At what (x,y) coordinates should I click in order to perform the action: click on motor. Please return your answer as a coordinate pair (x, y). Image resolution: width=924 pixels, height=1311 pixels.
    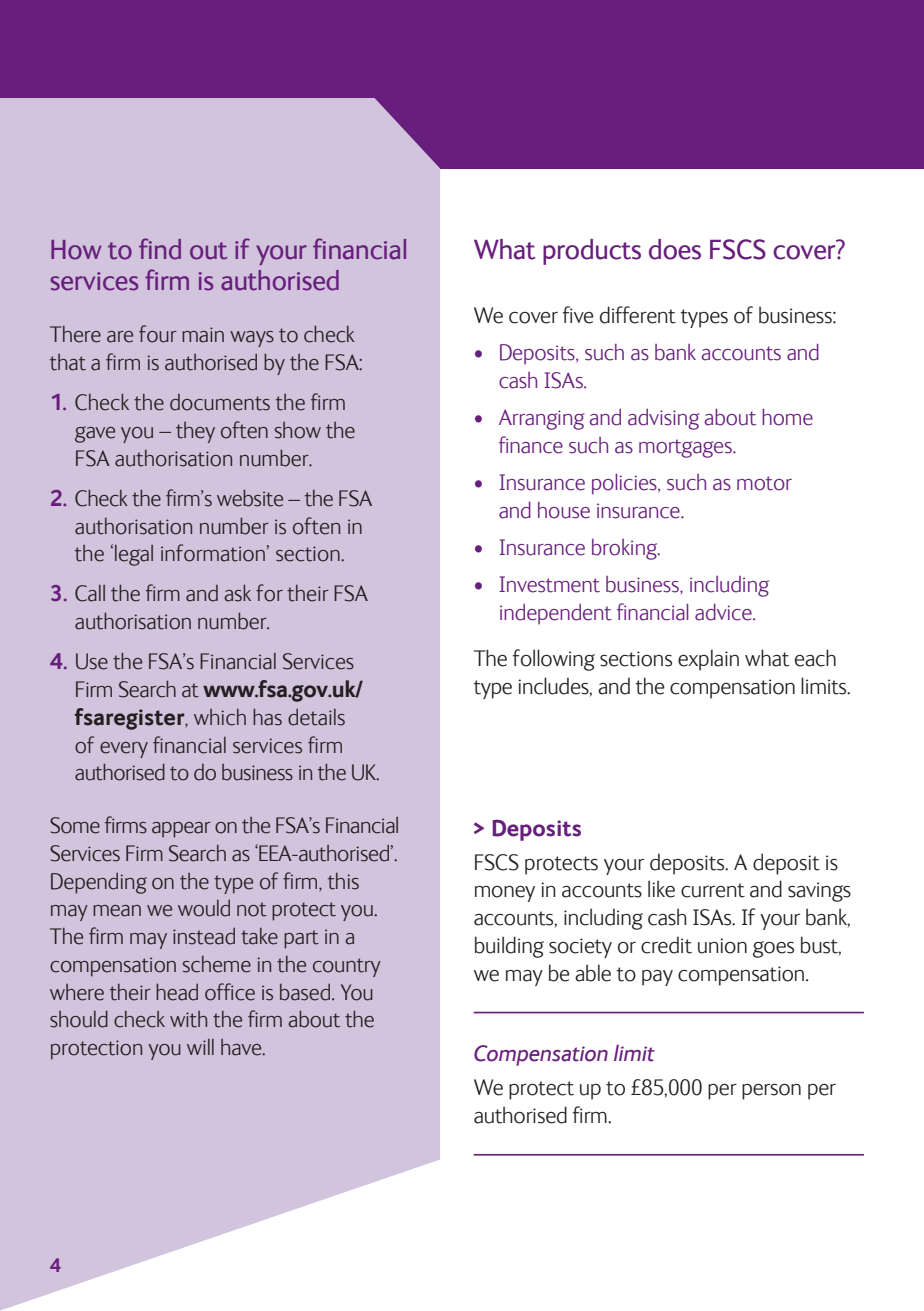
    Looking at the image, I should click on (764, 483).
